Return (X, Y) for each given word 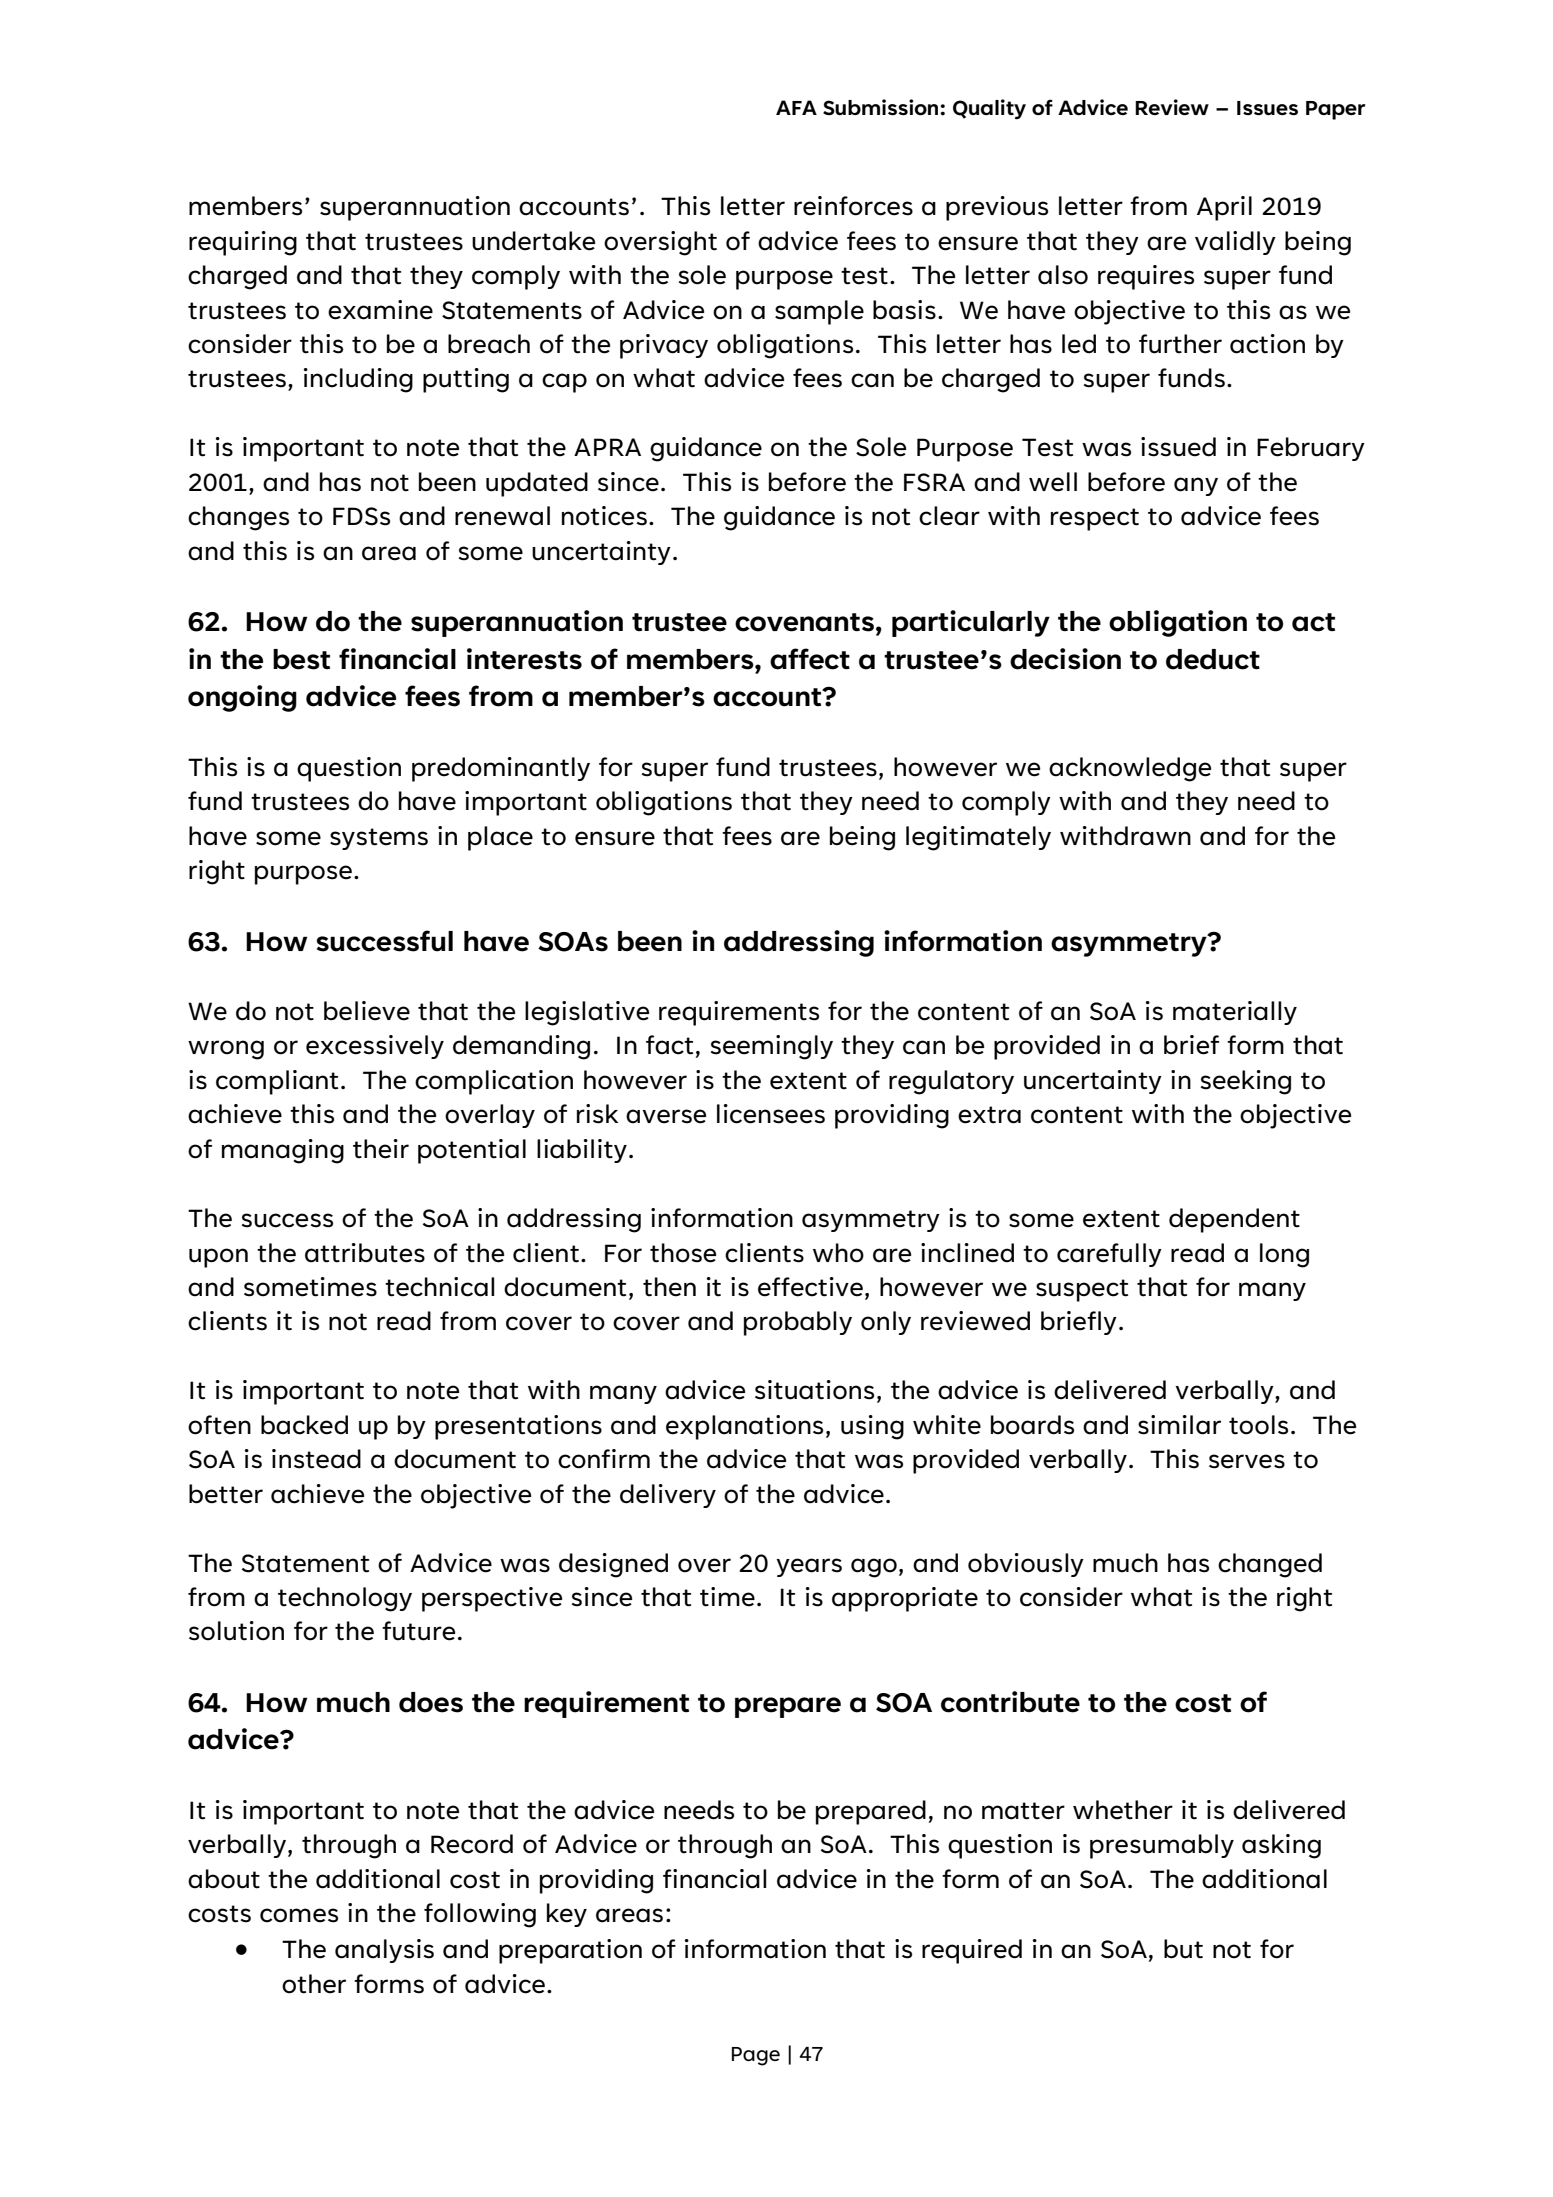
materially (1235, 1013)
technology (345, 1599)
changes (238, 518)
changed (1270, 1565)
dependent (1234, 1220)
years (809, 1567)
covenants (804, 622)
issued (1178, 447)
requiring (243, 243)
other (314, 1984)
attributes (365, 1253)
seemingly (772, 1047)
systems (379, 839)
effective (810, 1287)
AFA (796, 107)
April (1224, 208)
